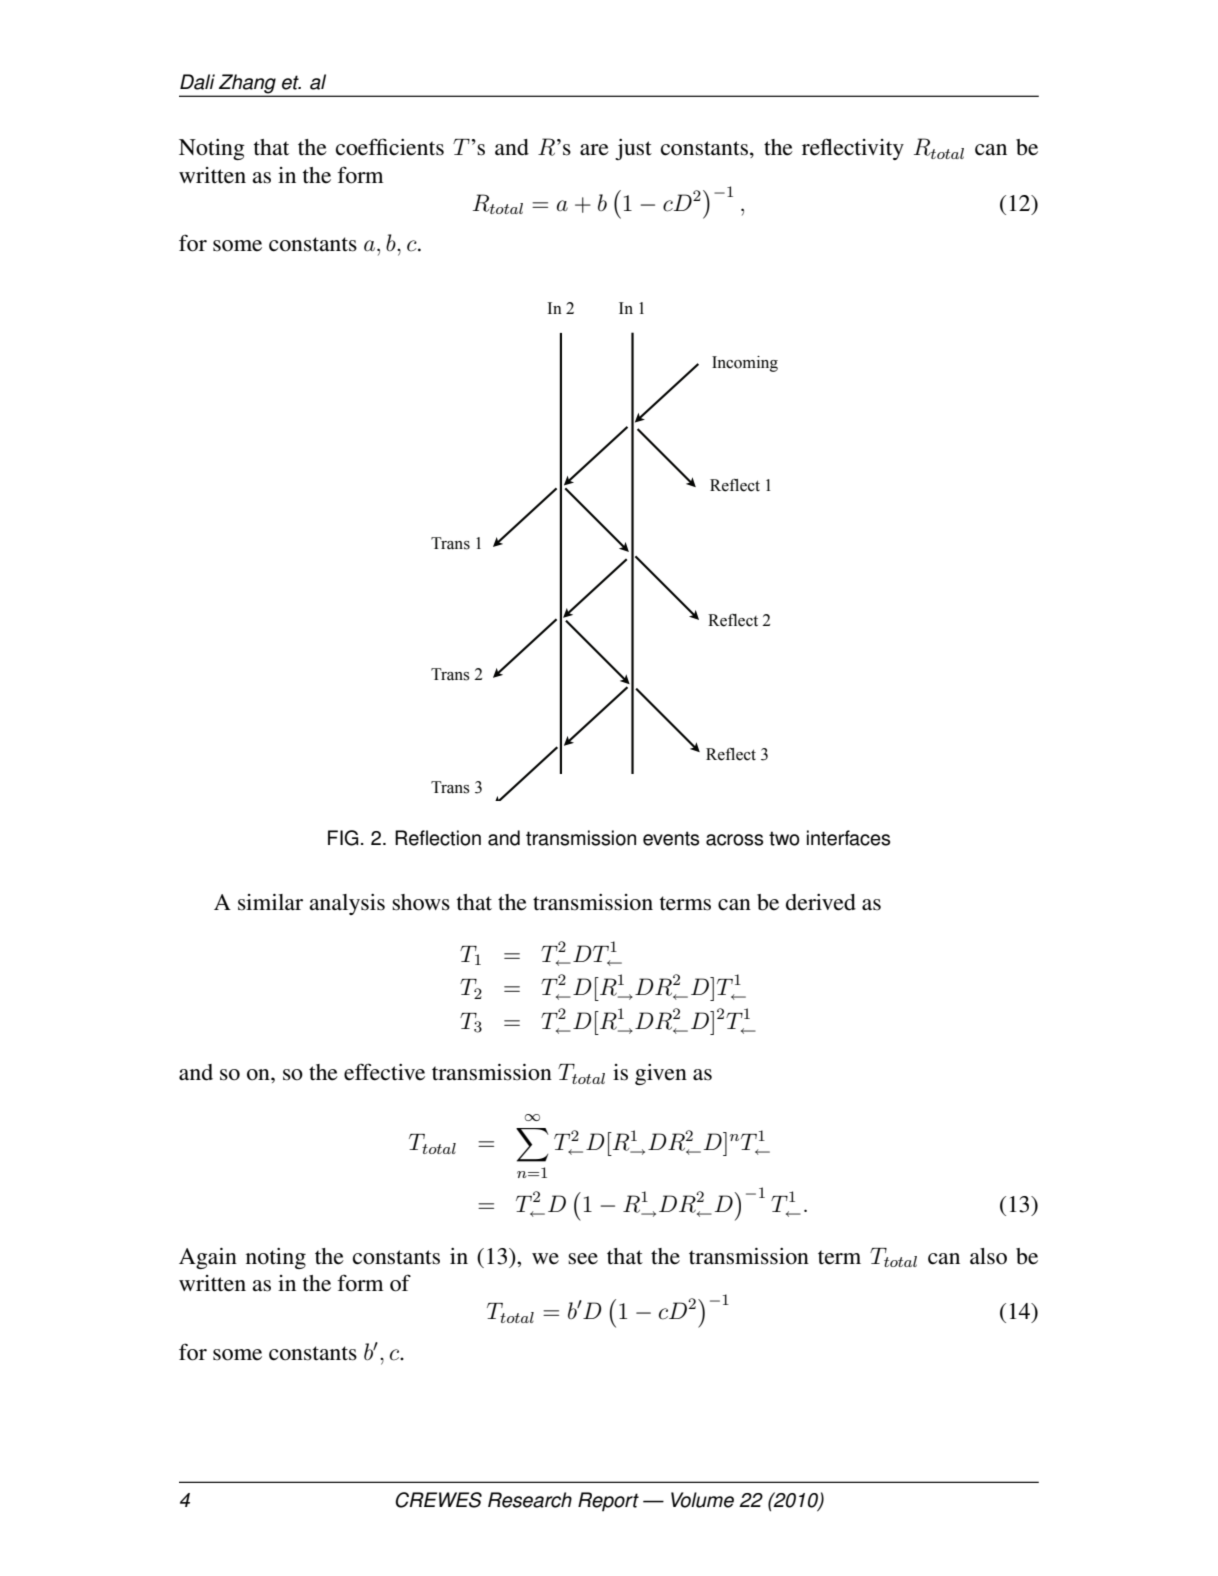 The image size is (1218, 1576). Describe the element at coordinates (671, 838) in the screenshot. I see `events` at that location.
